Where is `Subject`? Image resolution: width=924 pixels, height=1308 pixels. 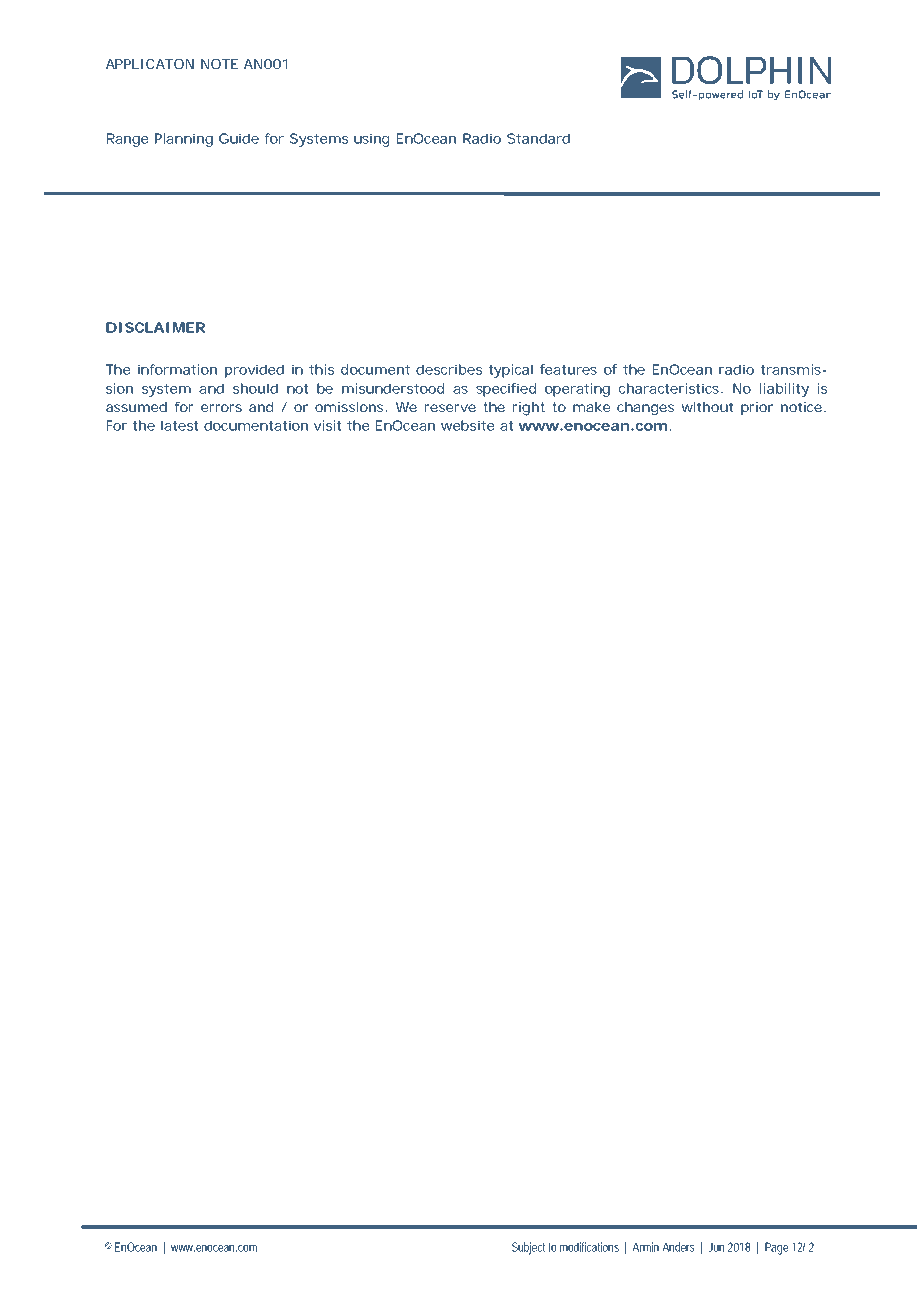 Subject is located at coordinates (530, 1248).
